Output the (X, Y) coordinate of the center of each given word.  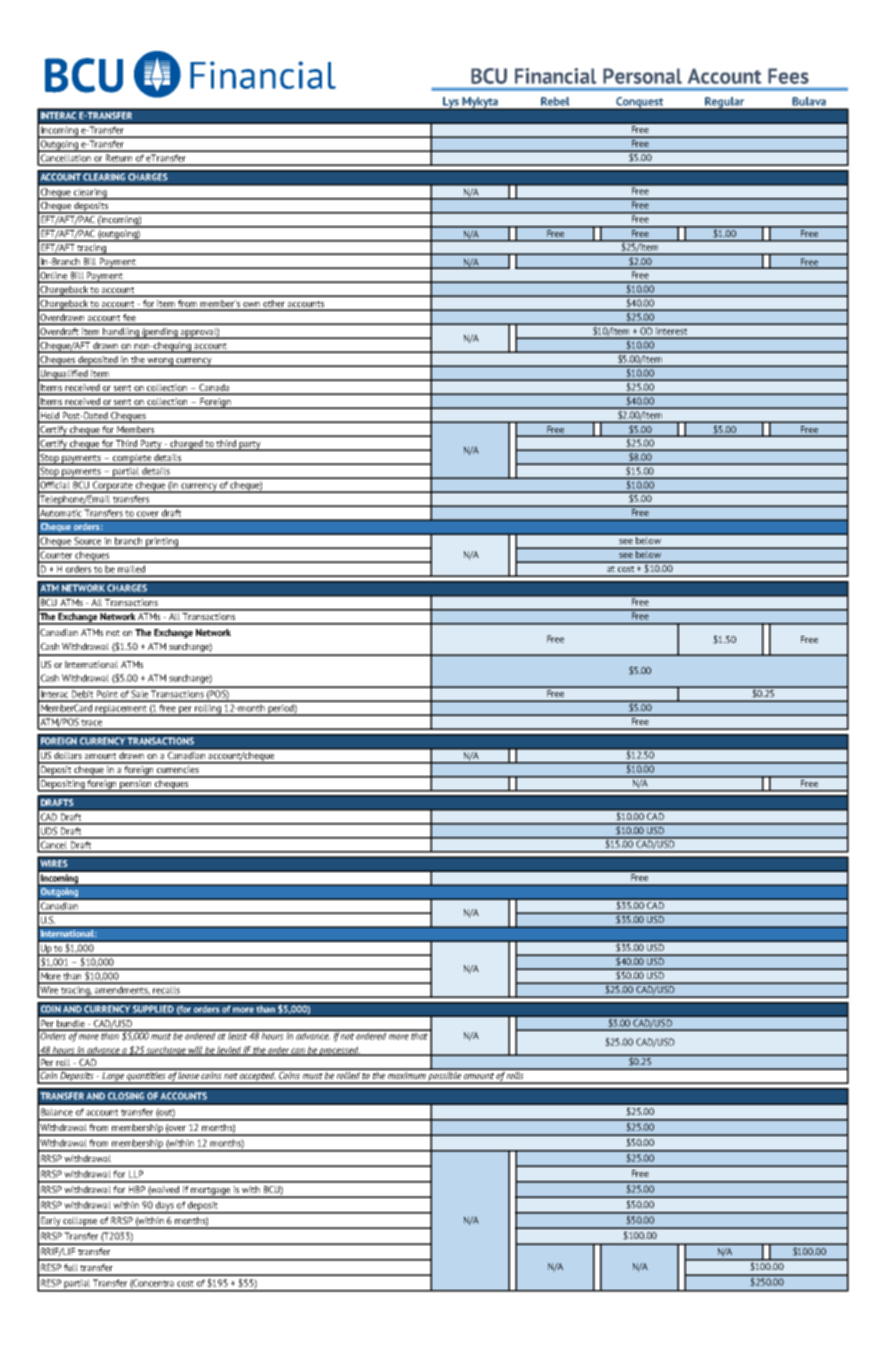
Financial (555, 76)
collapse (80, 1223)
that (420, 1035)
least (237, 1035)
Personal (642, 76)
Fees (788, 76)
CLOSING (126, 1096)
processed (339, 1051)
